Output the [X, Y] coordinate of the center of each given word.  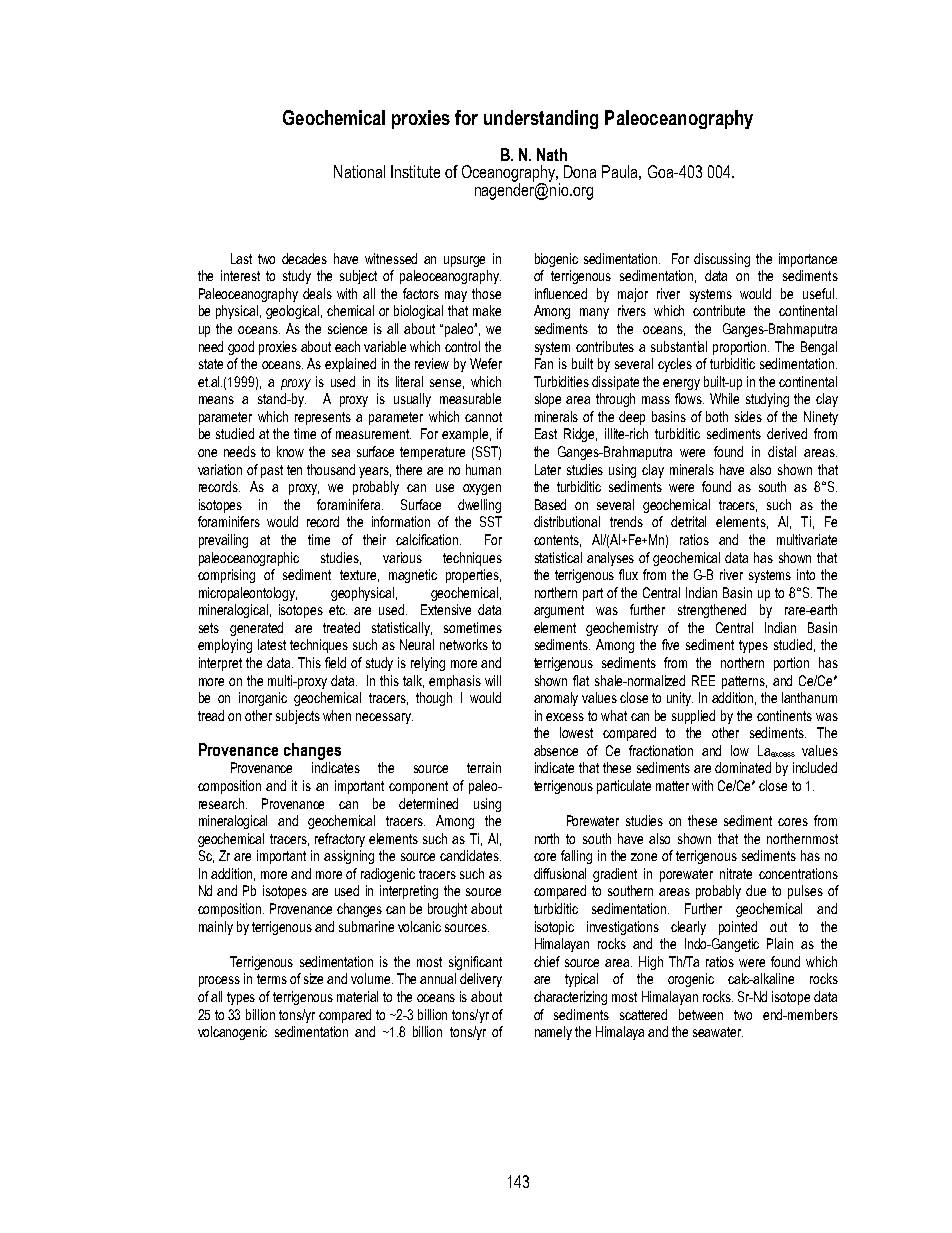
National [359, 171]
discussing [722, 260]
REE [703, 680]
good [241, 348]
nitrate [736, 873]
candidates [470, 855]
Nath [552, 154]
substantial [679, 346]
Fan [544, 363]
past [272, 471]
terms [272, 979]
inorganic [263, 699]
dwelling [479, 506]
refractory [340, 840]
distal [782, 451]
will [493, 680]
